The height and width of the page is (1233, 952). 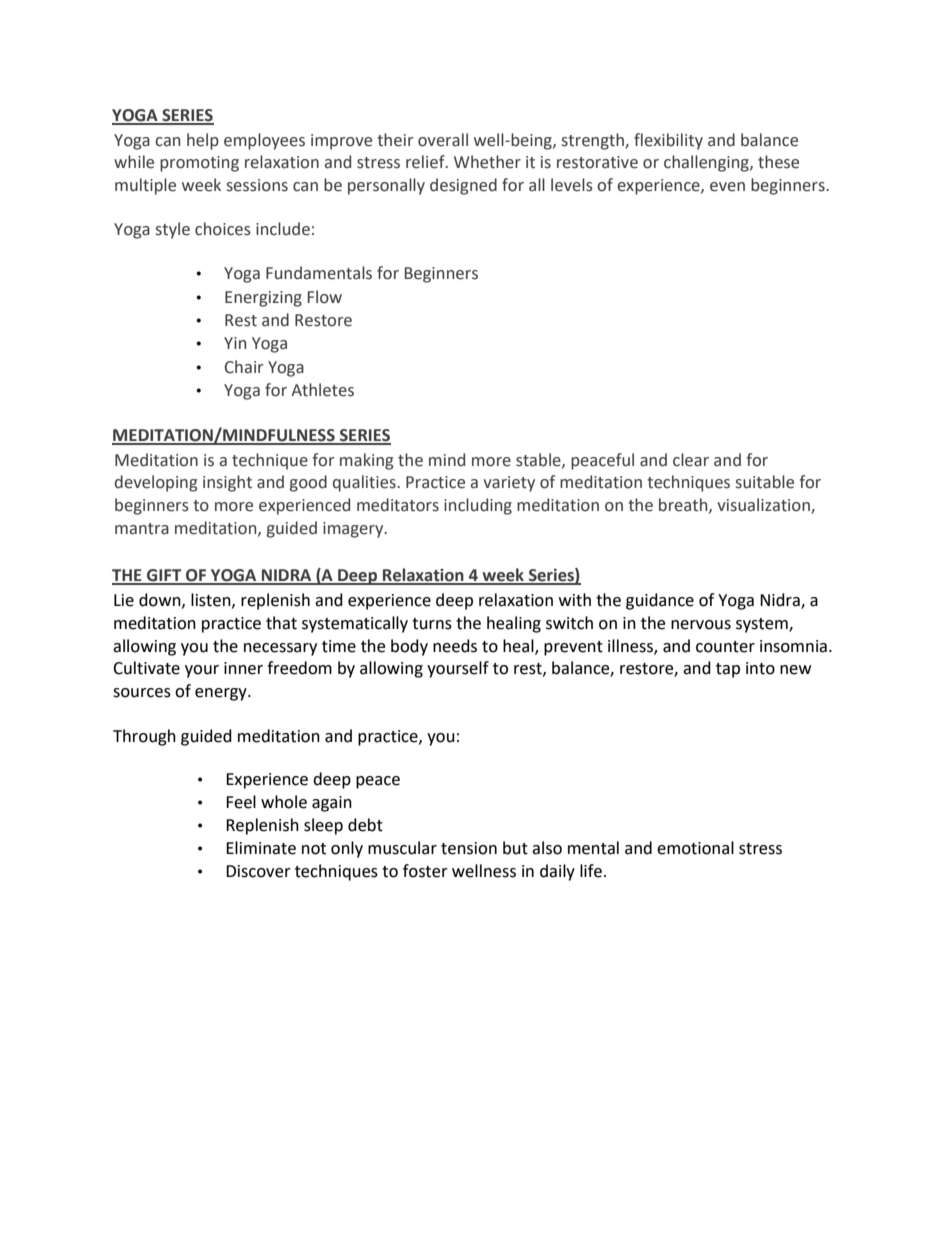 I want to click on including, so click(x=478, y=506).
